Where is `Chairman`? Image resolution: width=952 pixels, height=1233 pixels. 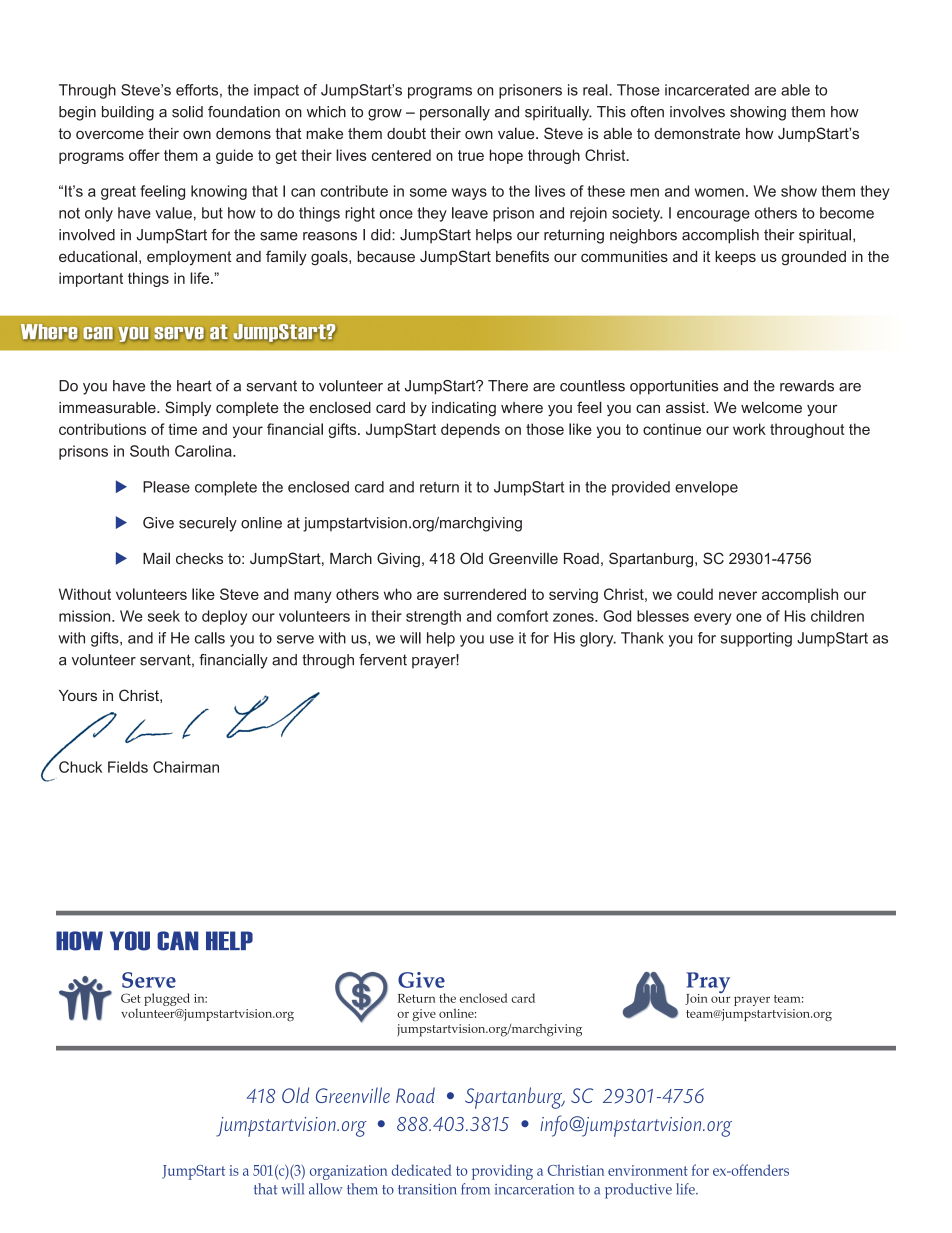 Chairman is located at coordinates (186, 767).
